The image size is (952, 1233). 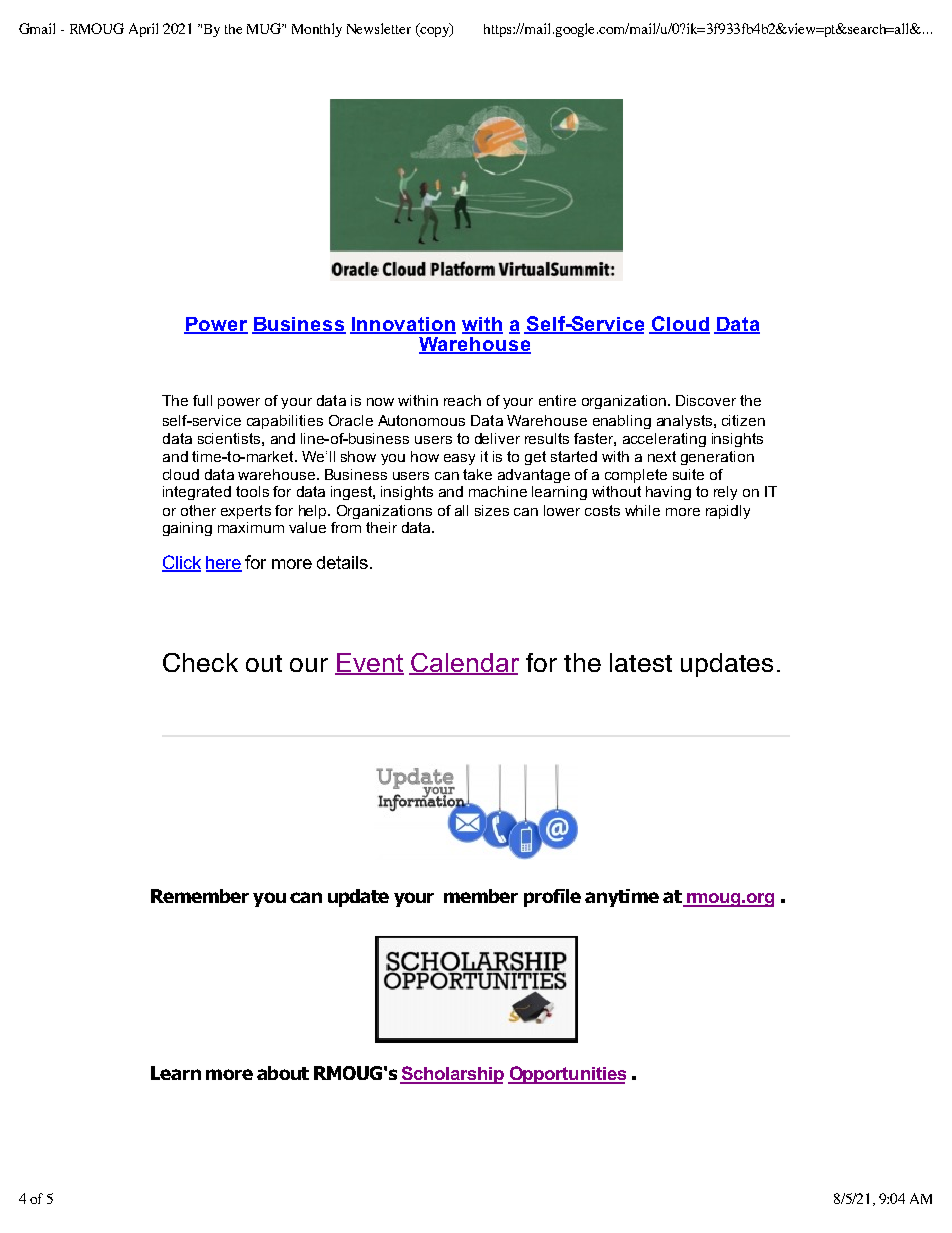 What do you see at coordinates (642, 510) in the screenshot?
I see `while` at bounding box center [642, 510].
